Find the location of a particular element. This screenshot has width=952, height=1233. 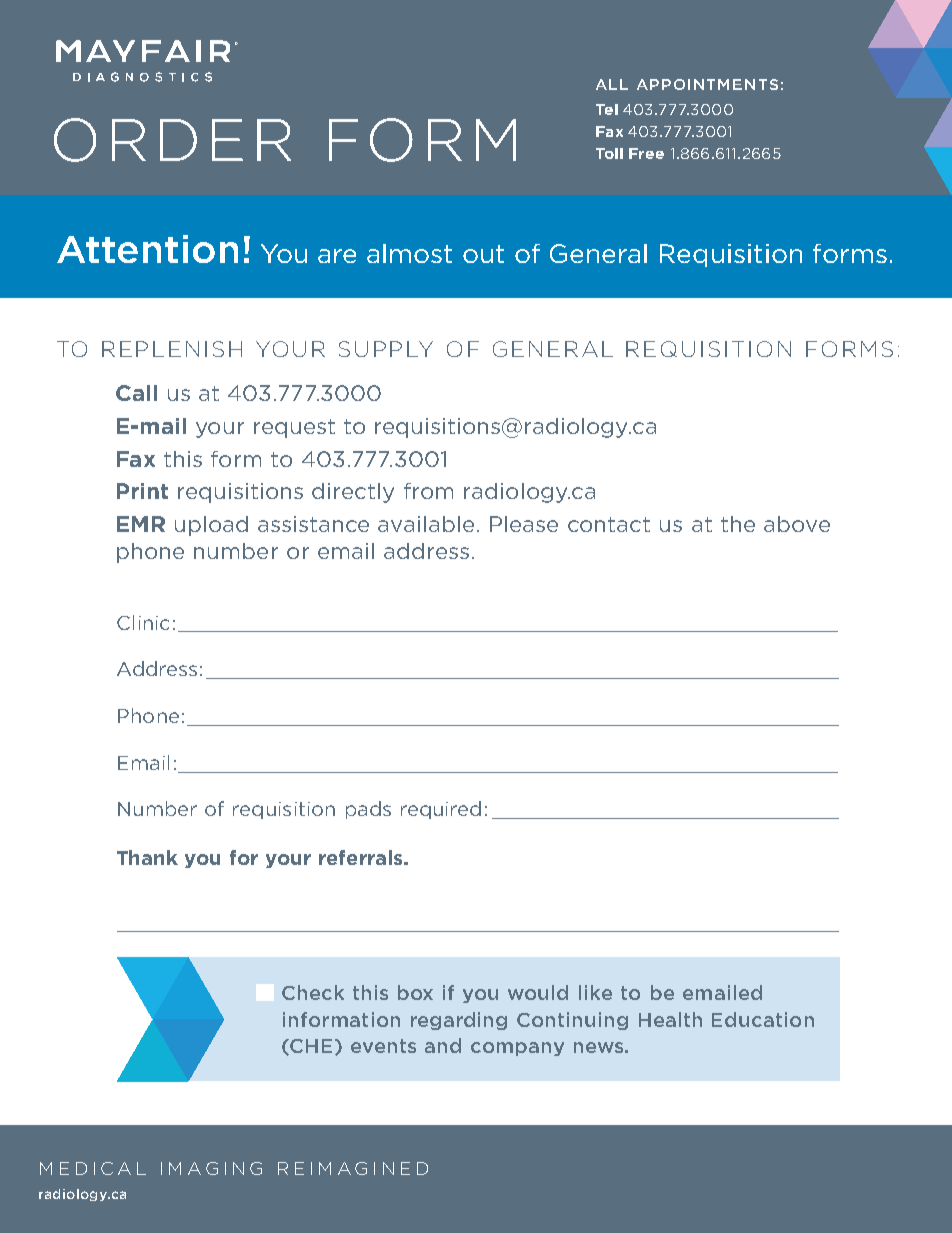

Tel is located at coordinates (607, 109).
